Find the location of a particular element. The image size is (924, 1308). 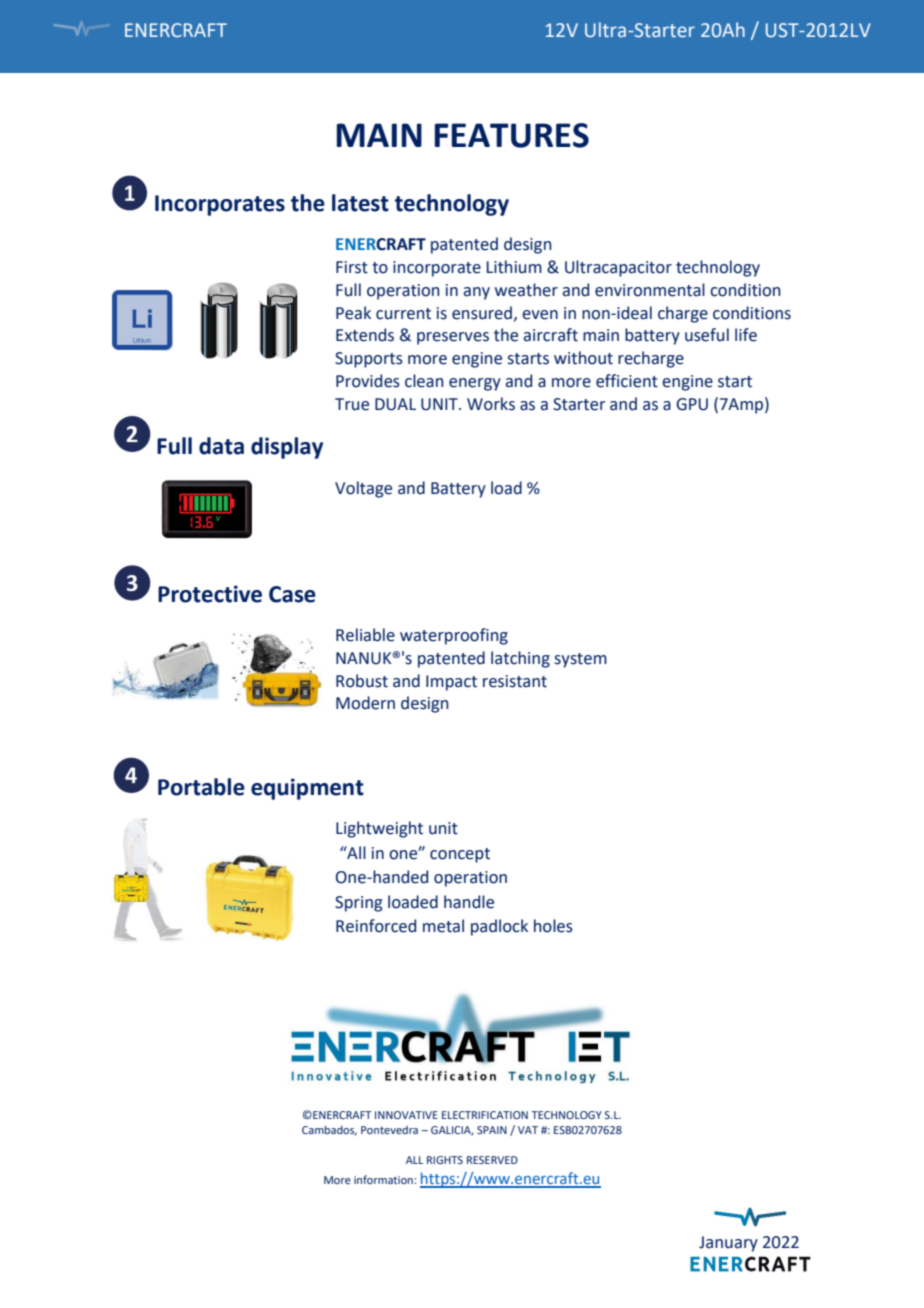

padlock is located at coordinates (499, 927).
